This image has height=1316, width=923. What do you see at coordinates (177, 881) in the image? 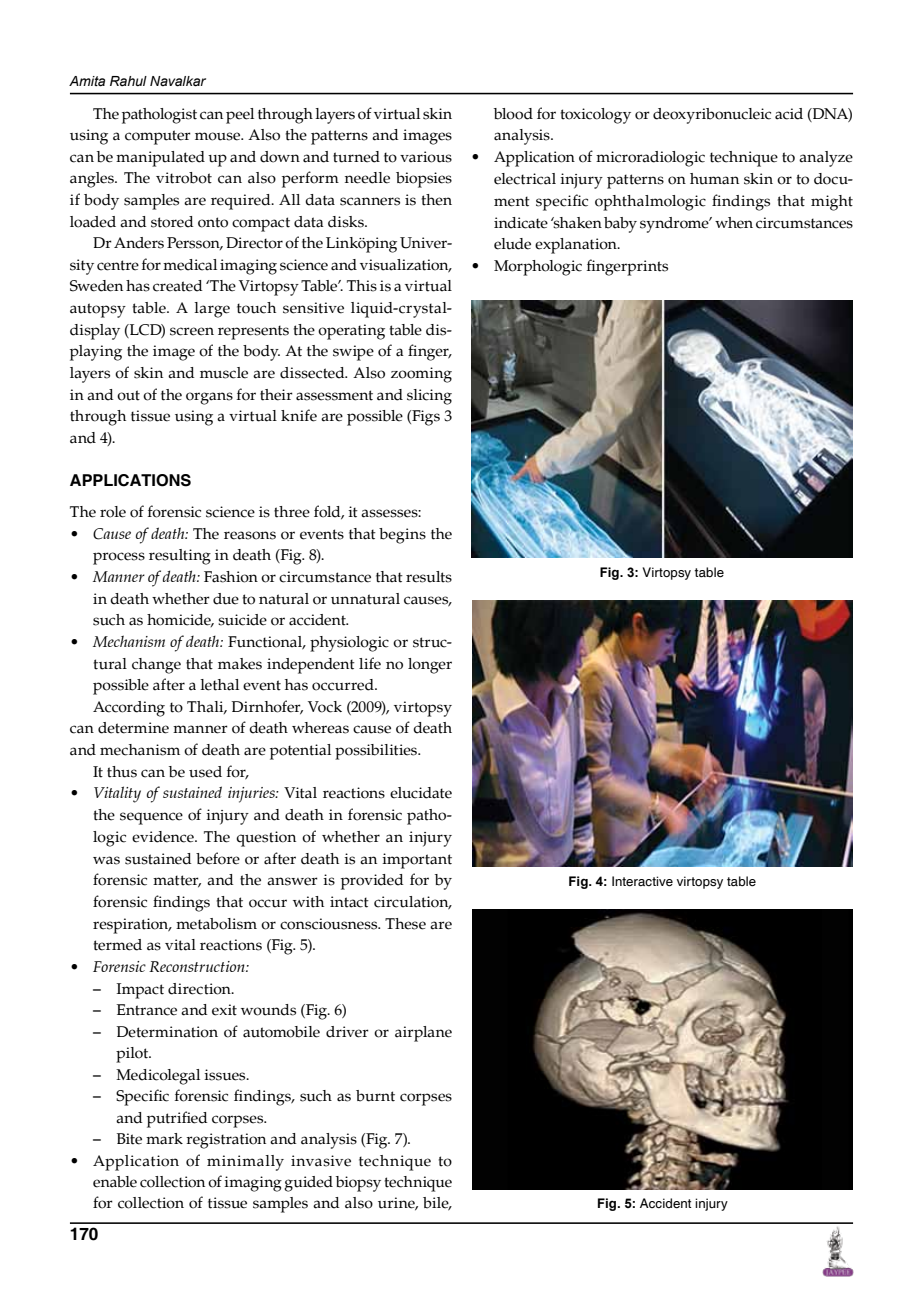
I see `matter` at bounding box center [177, 881].
